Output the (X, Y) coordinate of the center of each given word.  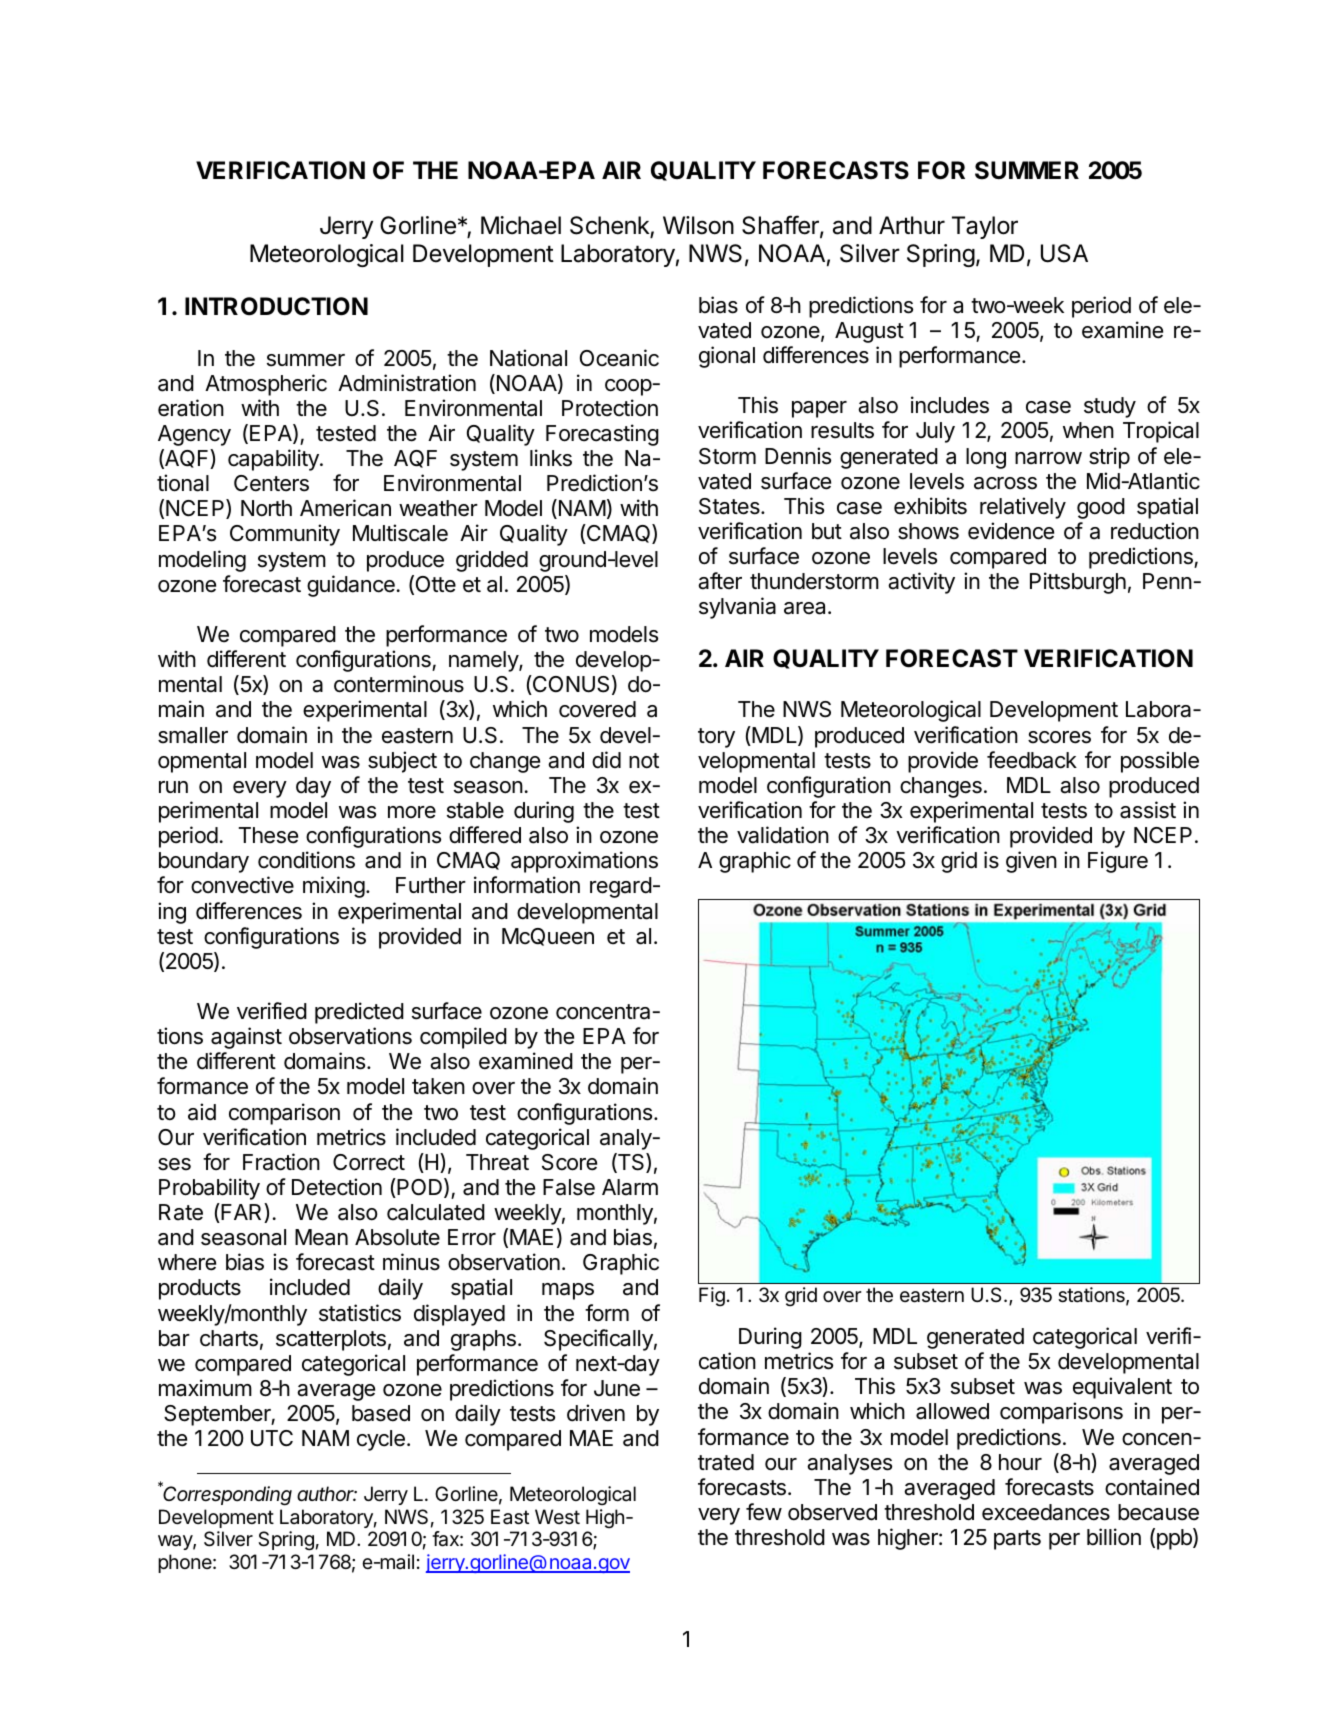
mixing (334, 887)
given (1031, 862)
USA (1064, 253)
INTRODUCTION (276, 306)
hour (1020, 1462)
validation (783, 835)
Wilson (698, 225)
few (764, 1512)
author (327, 1493)
